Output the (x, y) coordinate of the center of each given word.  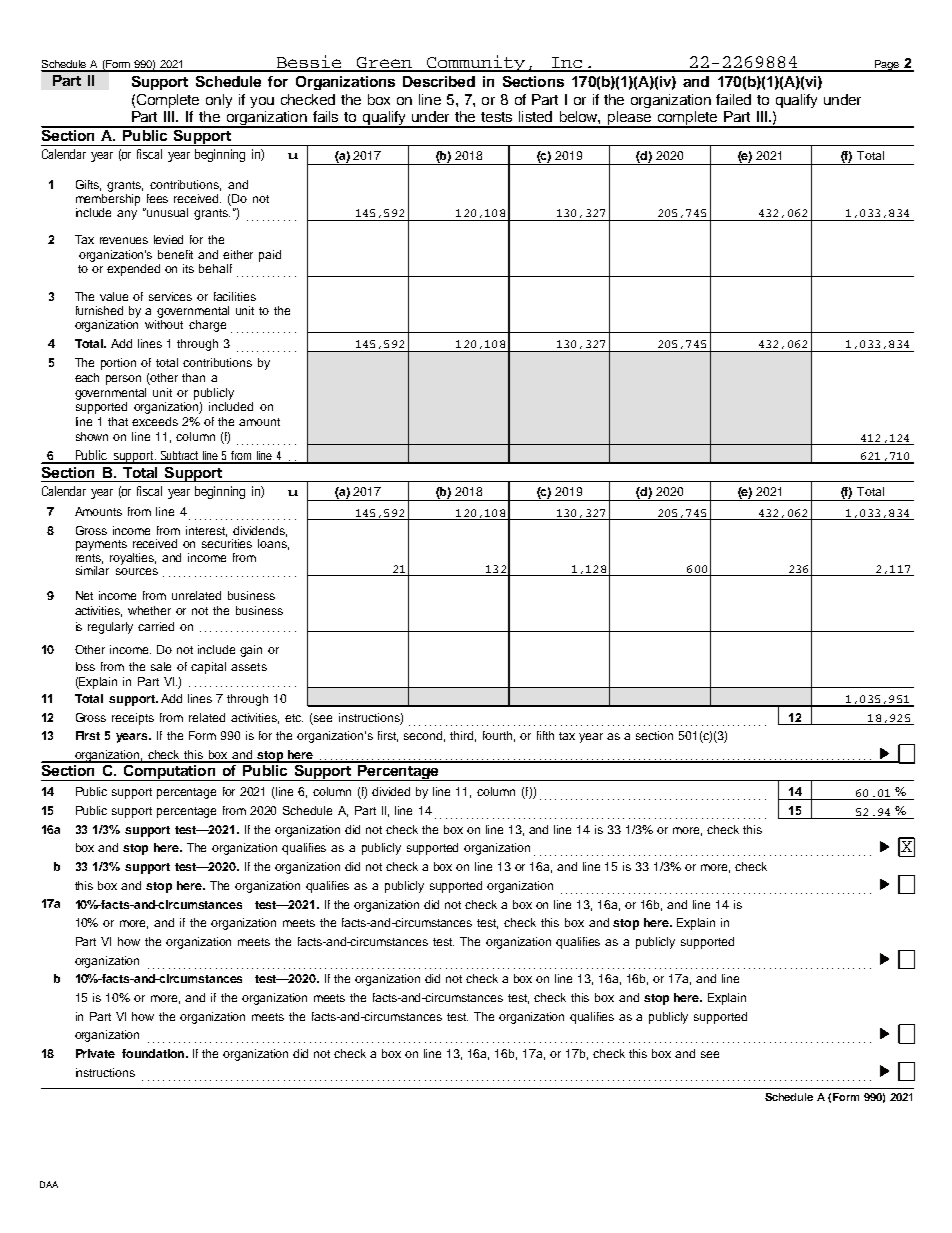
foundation (154, 1053)
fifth (545, 735)
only (219, 101)
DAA (49, 1184)
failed (733, 99)
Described (439, 81)
